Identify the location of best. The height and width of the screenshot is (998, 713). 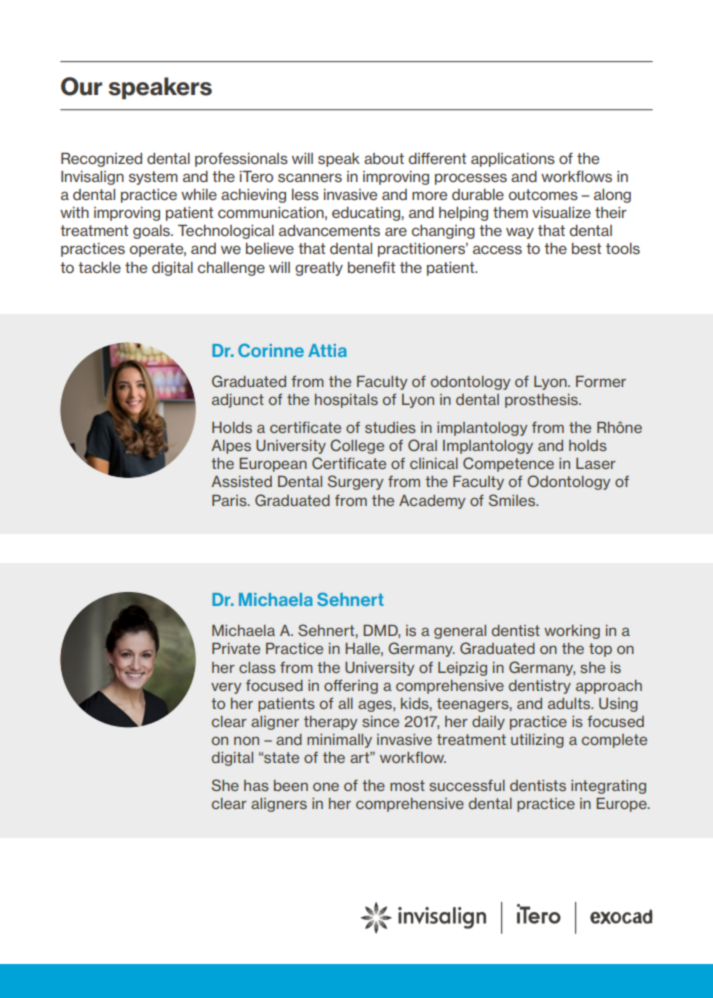
(586, 249).
